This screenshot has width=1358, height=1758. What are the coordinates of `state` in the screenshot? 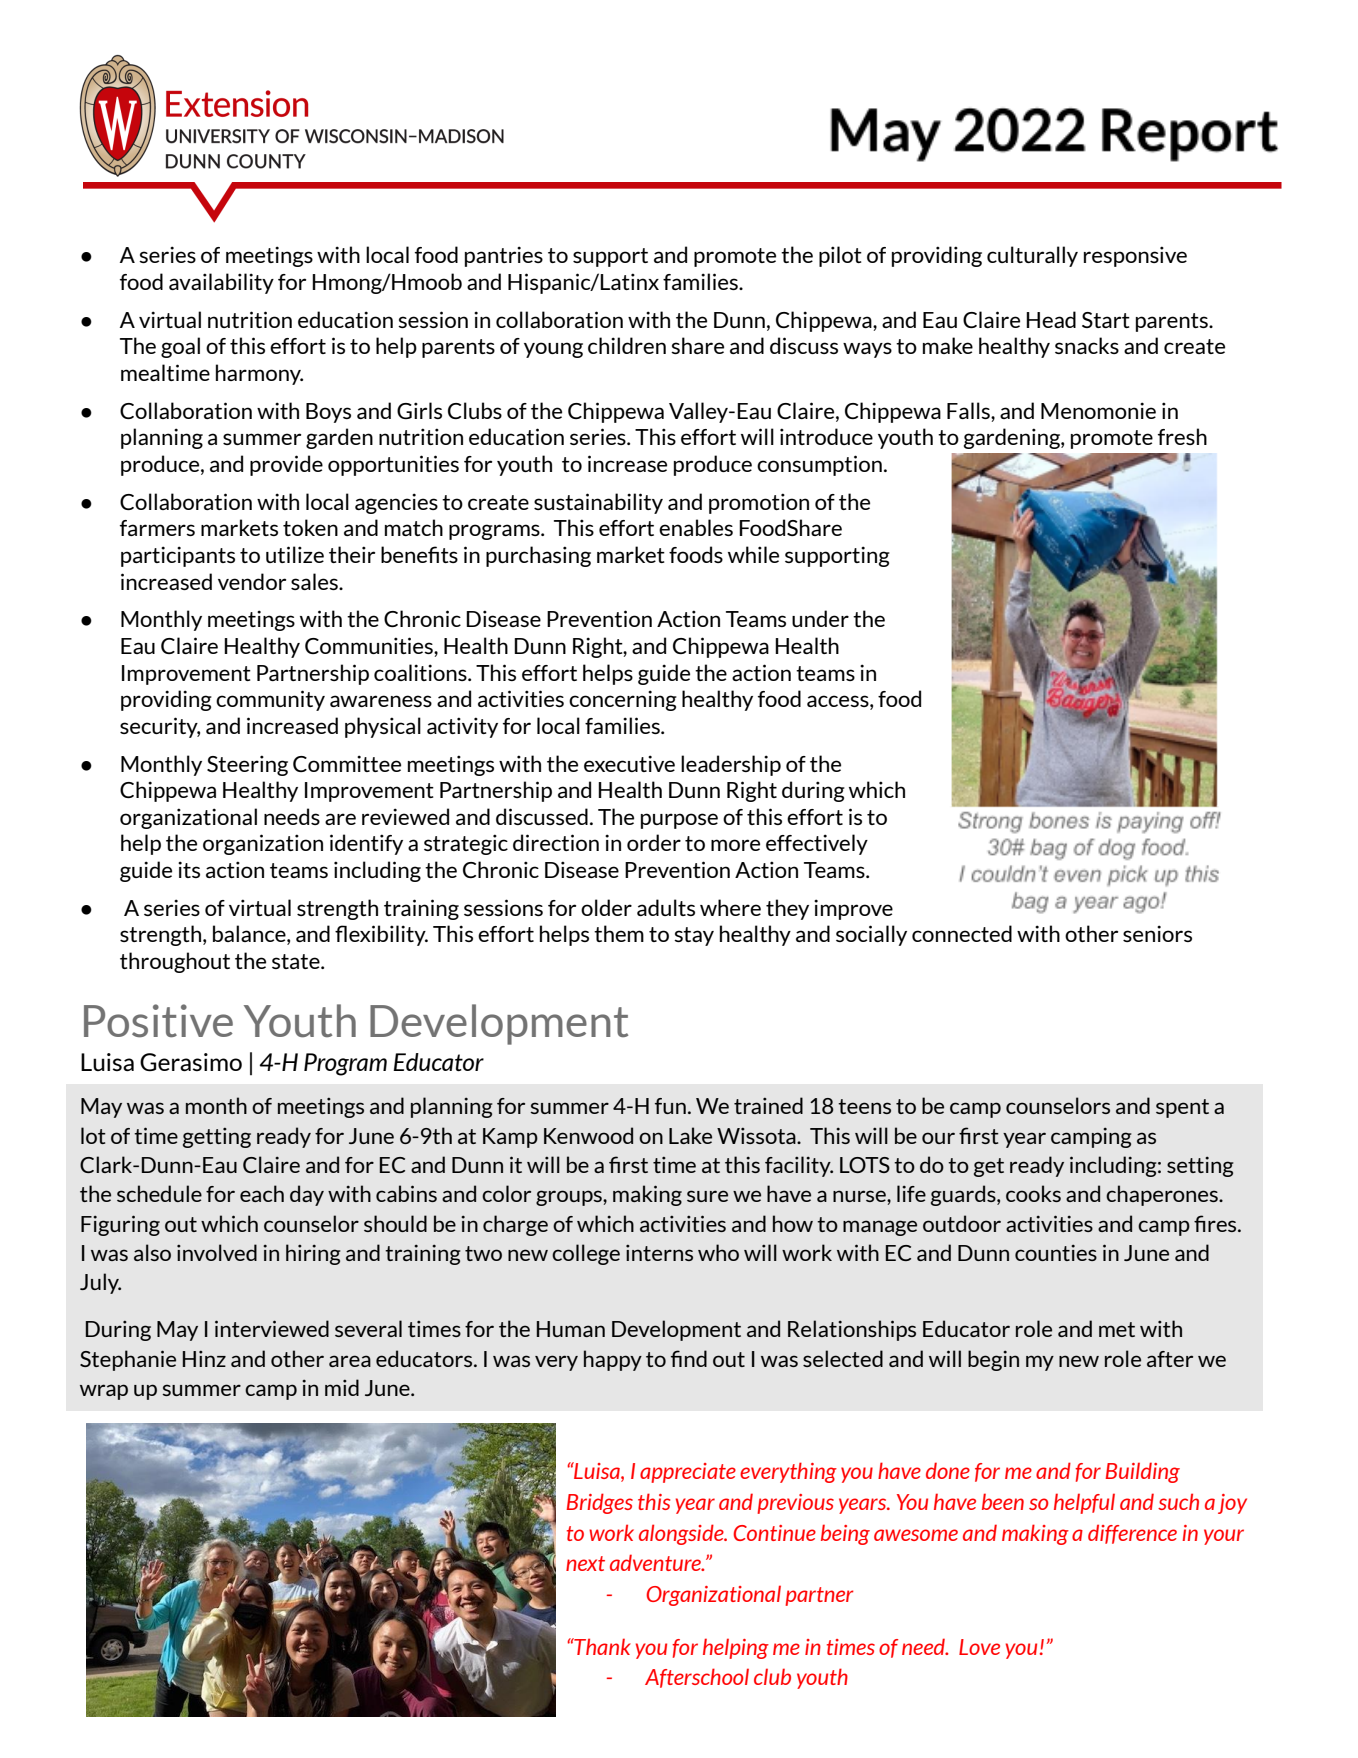 It's located at (297, 961).
